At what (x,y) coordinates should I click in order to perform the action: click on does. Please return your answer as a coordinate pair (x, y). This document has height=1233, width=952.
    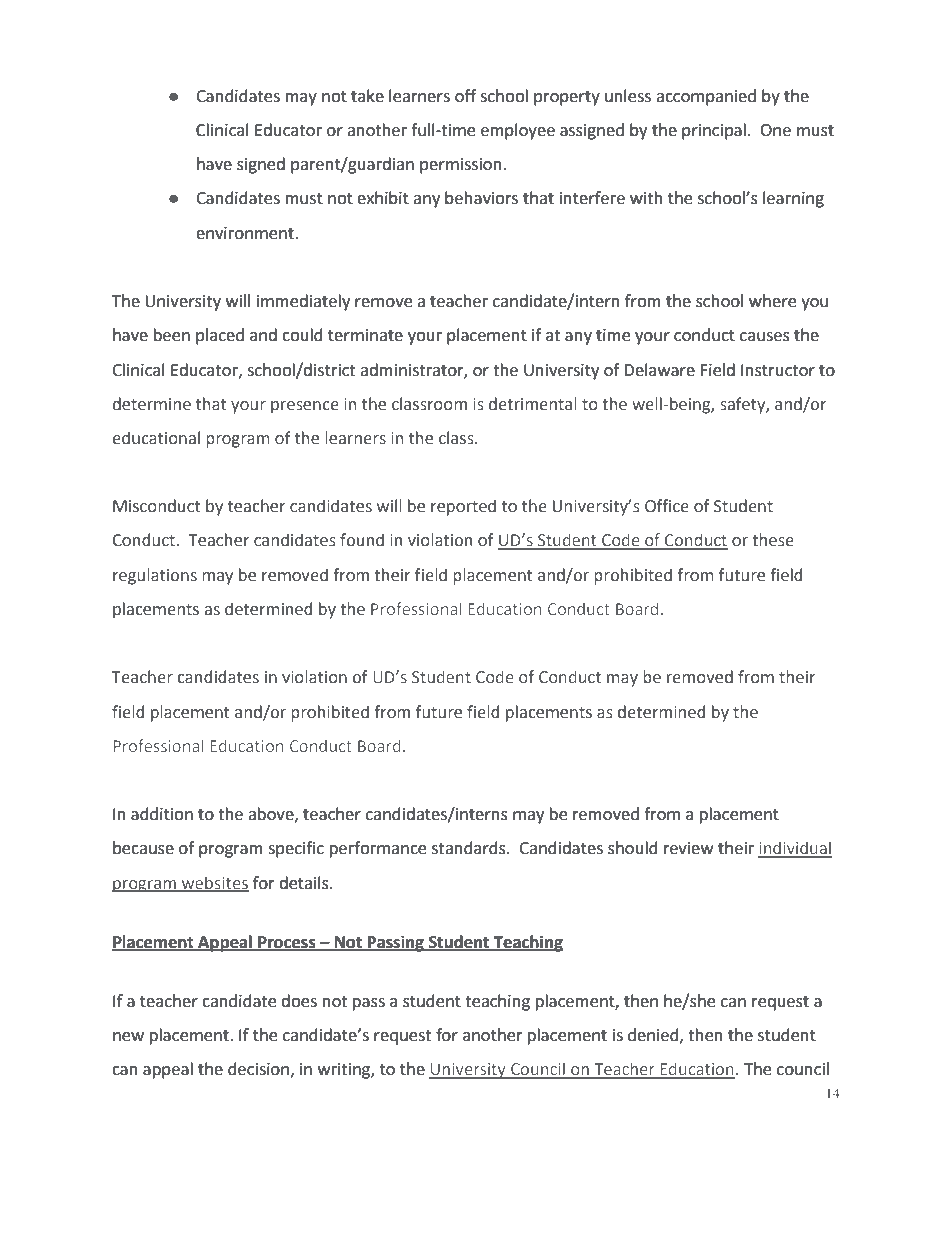
    Looking at the image, I should click on (299, 1001).
